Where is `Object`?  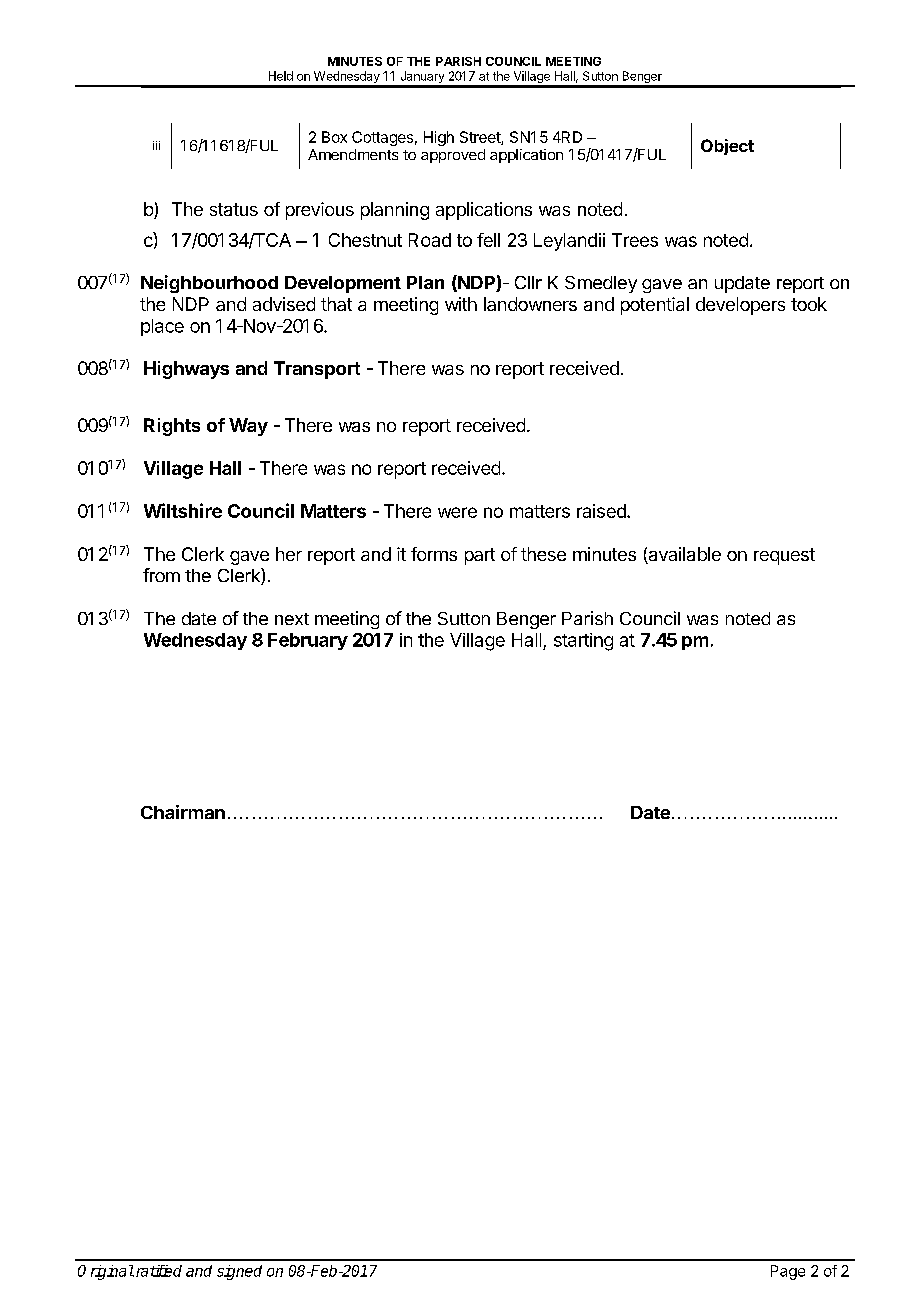 Object is located at coordinates (727, 147).
